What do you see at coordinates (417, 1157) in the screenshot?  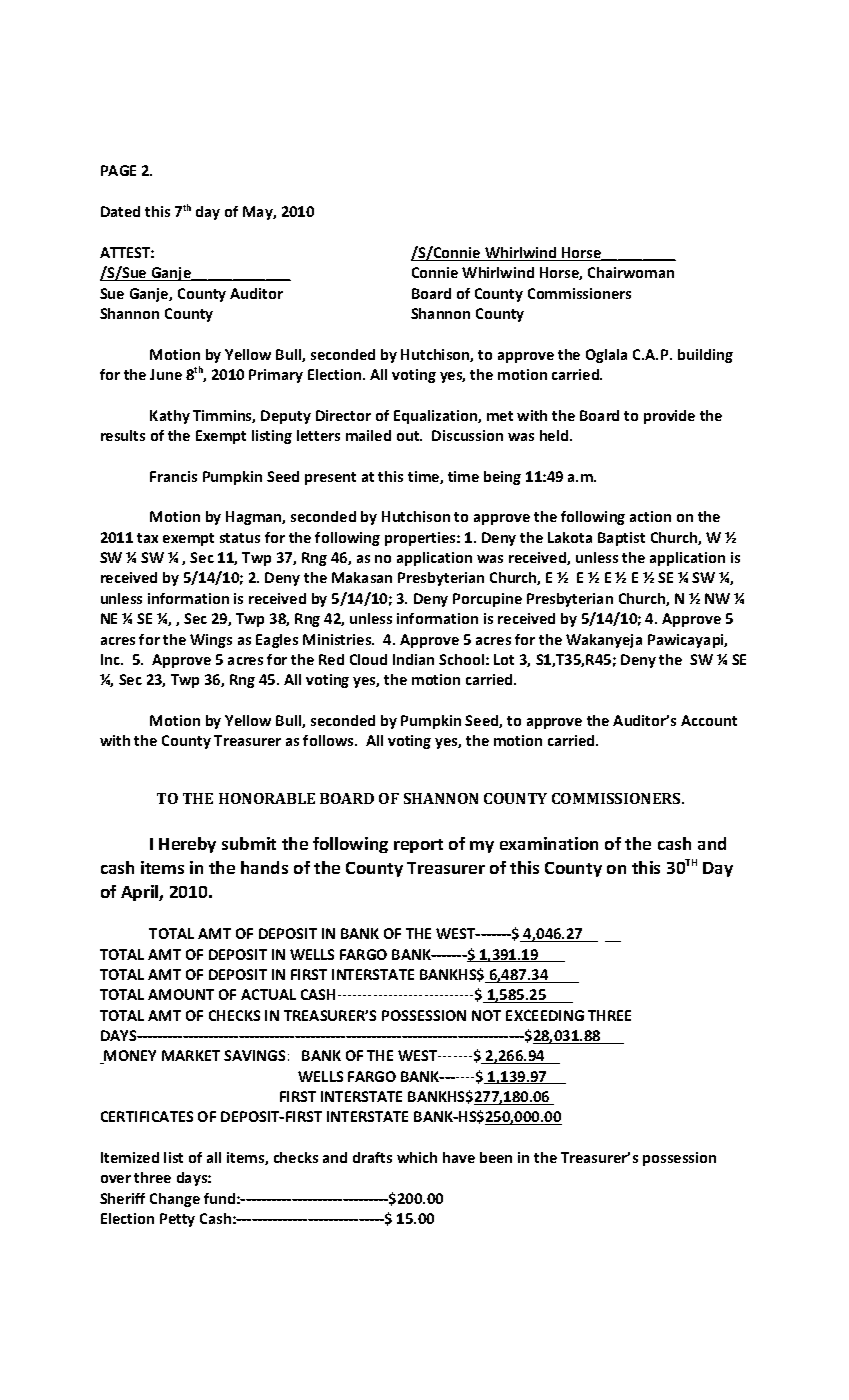 I see `which` at bounding box center [417, 1157].
